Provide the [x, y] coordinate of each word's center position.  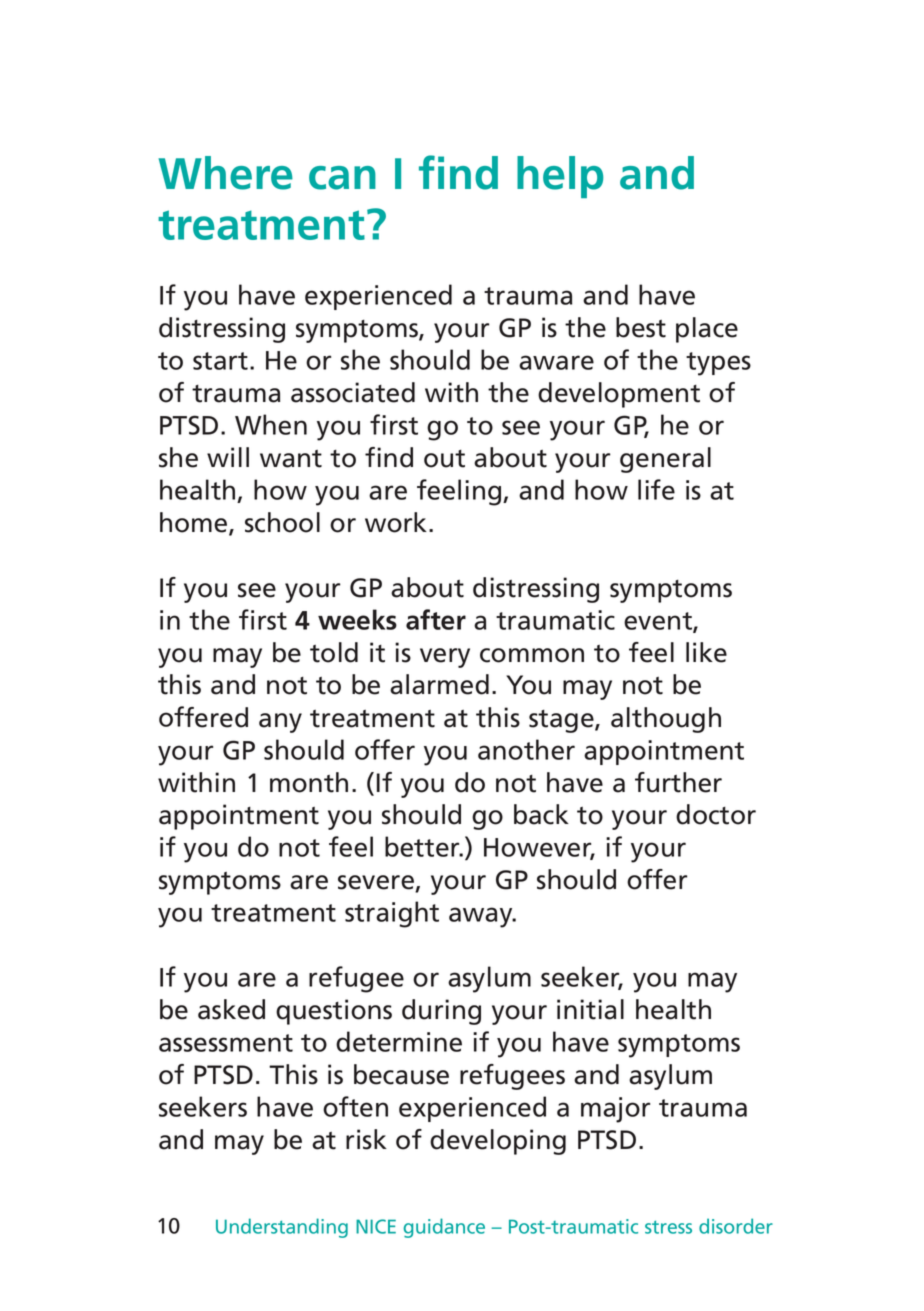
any [280, 723]
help [560, 177]
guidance [444, 1228]
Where [225, 173]
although [666, 720]
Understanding [282, 1228]
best [641, 327]
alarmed [439, 684]
